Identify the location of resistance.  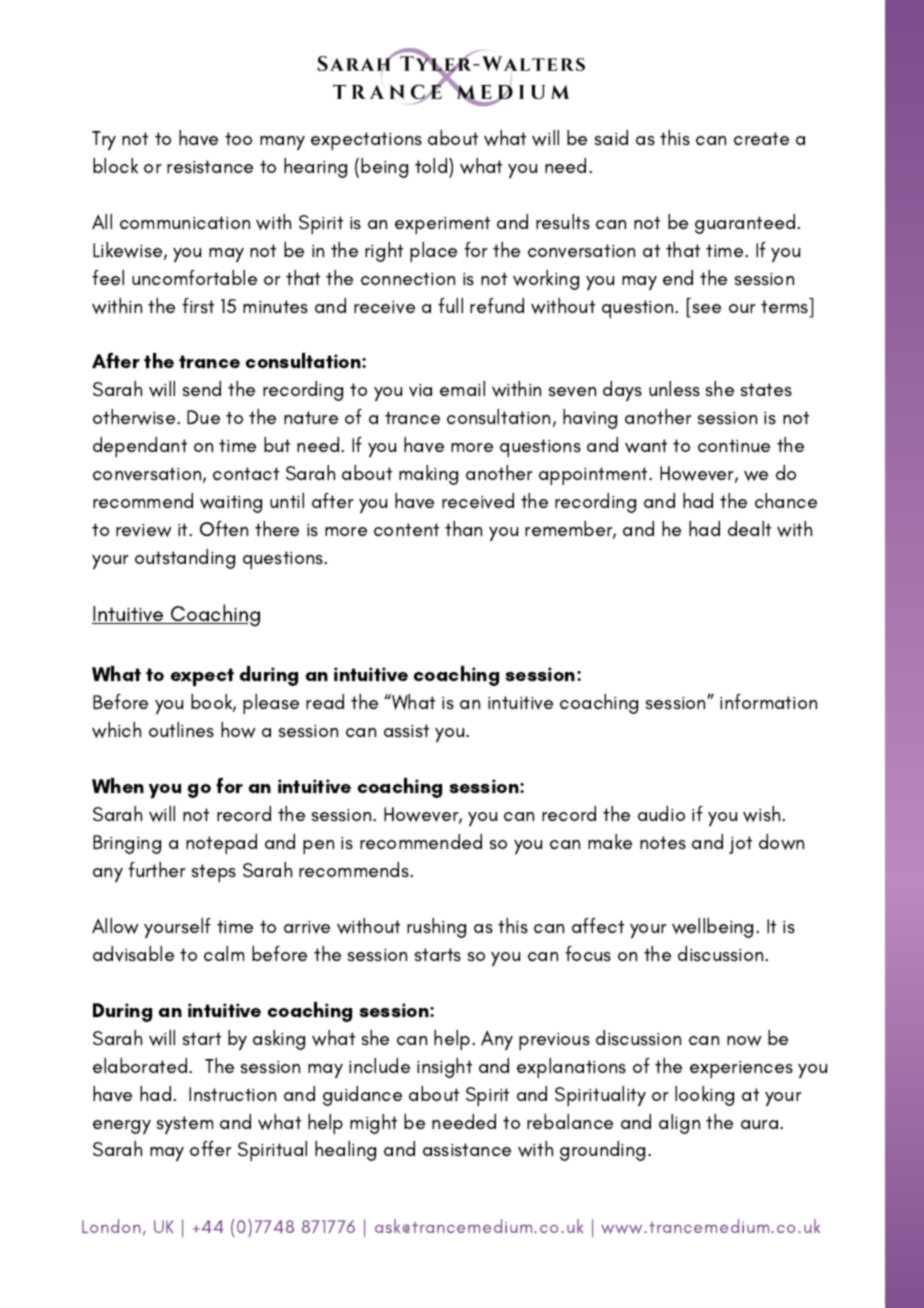
(210, 166).
